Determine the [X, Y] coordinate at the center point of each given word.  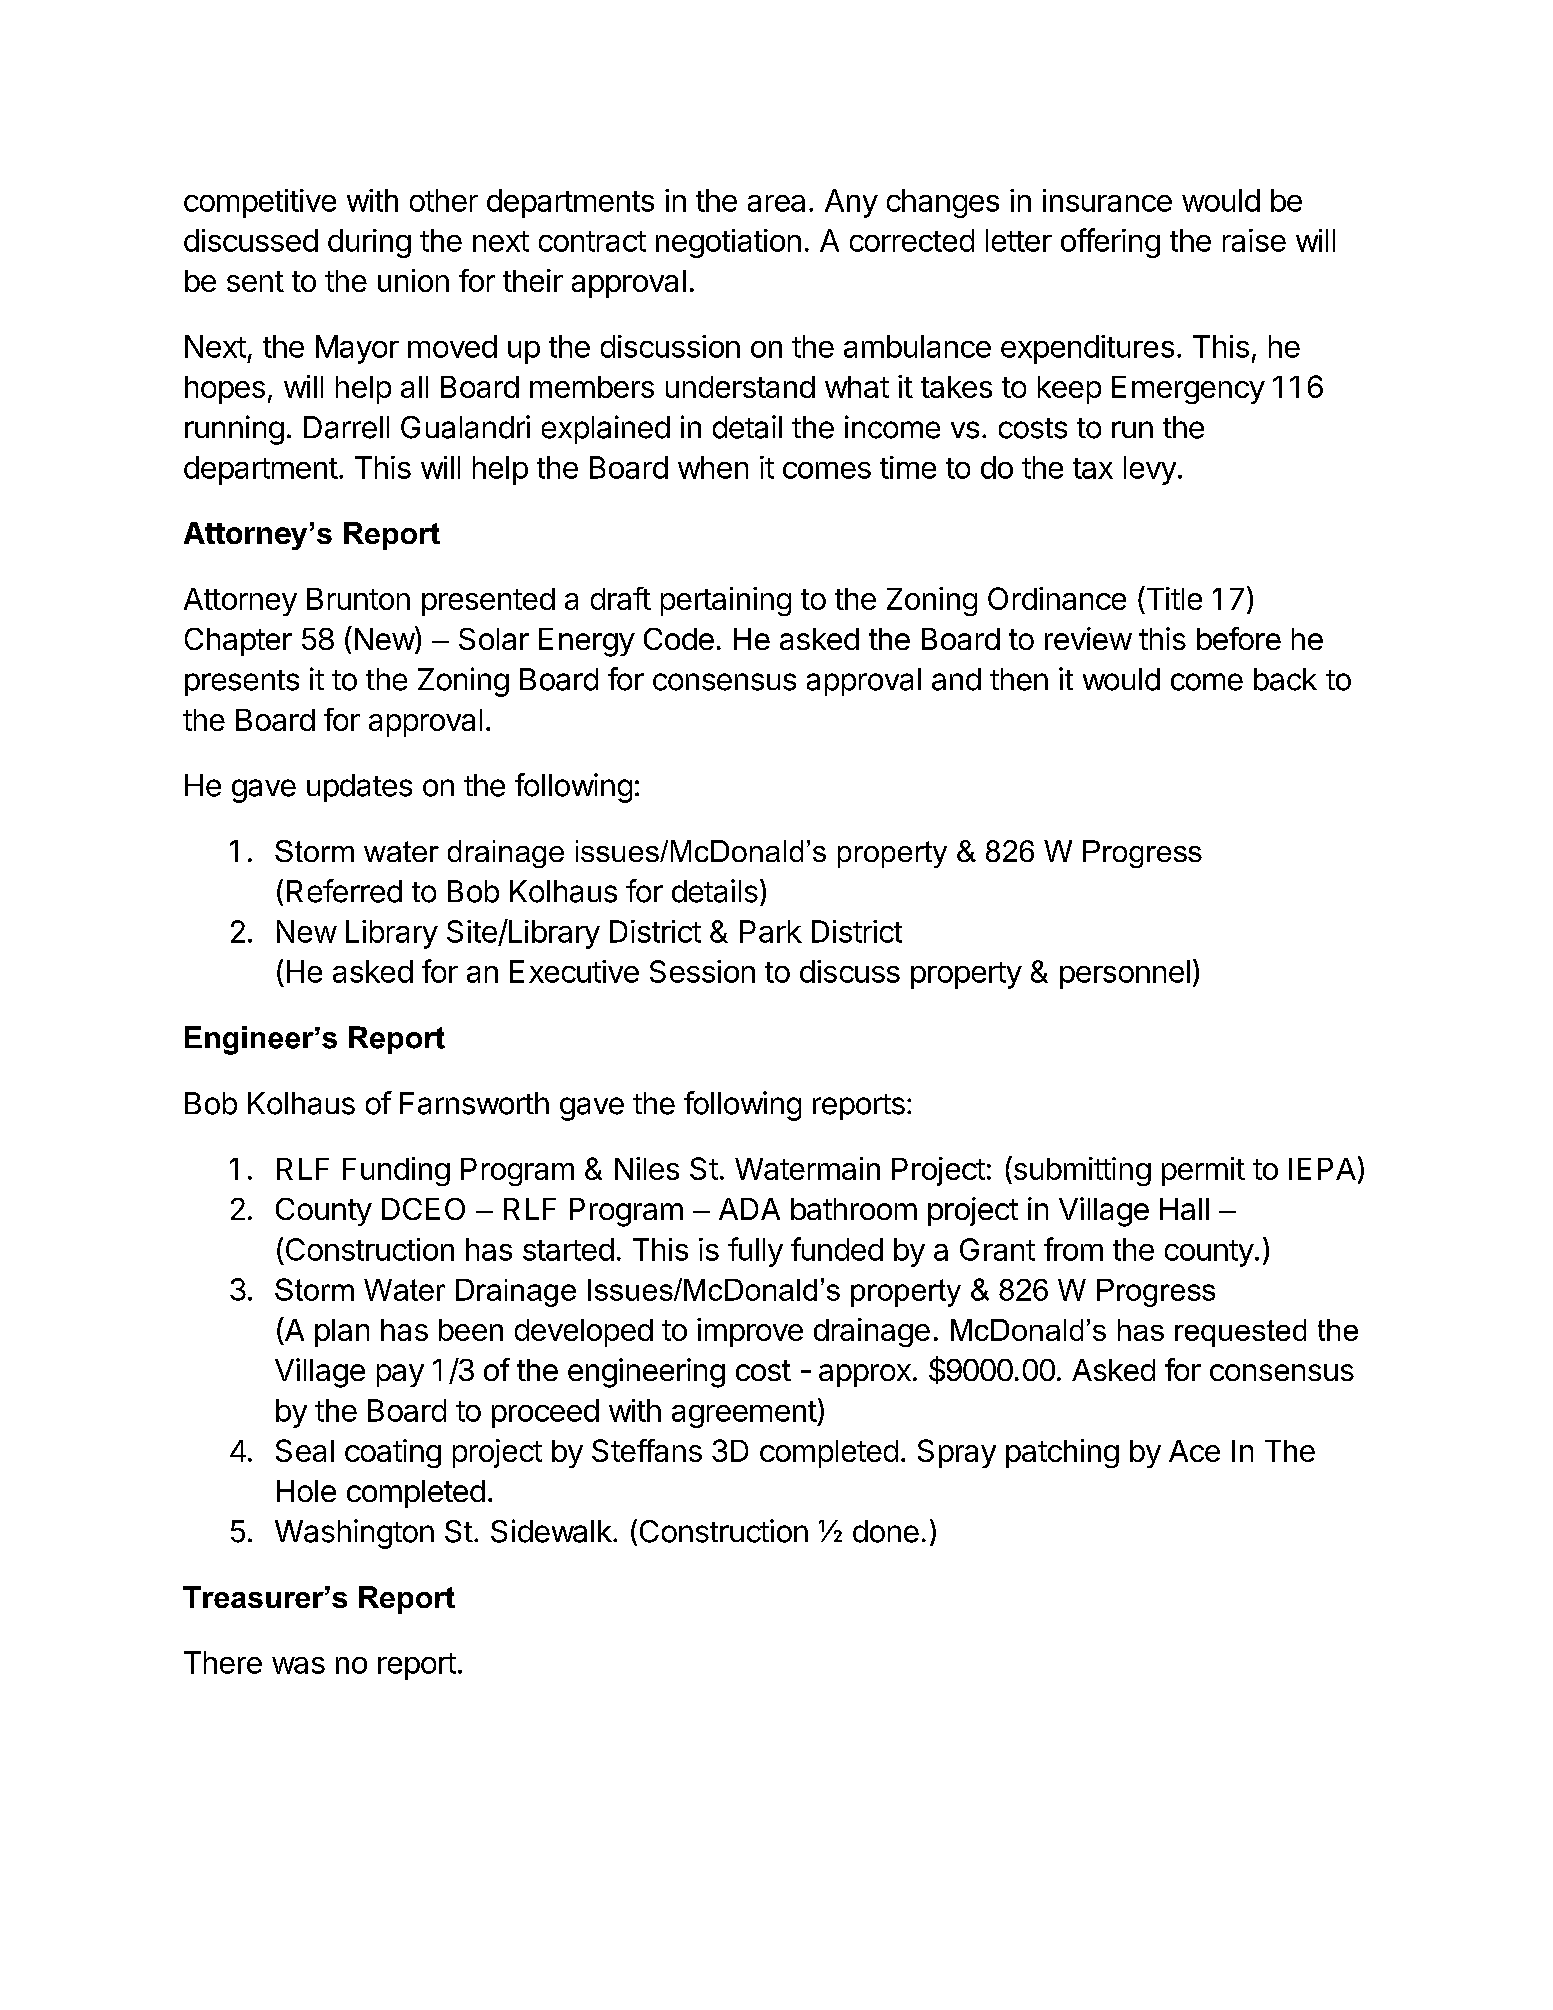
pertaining [726, 601]
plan [342, 1333]
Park [771, 931]
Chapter [238, 642]
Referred [344, 891]
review [1088, 638]
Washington [354, 1534]
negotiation [728, 243]
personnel [1125, 974]
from [1073, 1249]
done [886, 1531]
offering [1110, 243]
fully [755, 1252]
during [369, 243]
